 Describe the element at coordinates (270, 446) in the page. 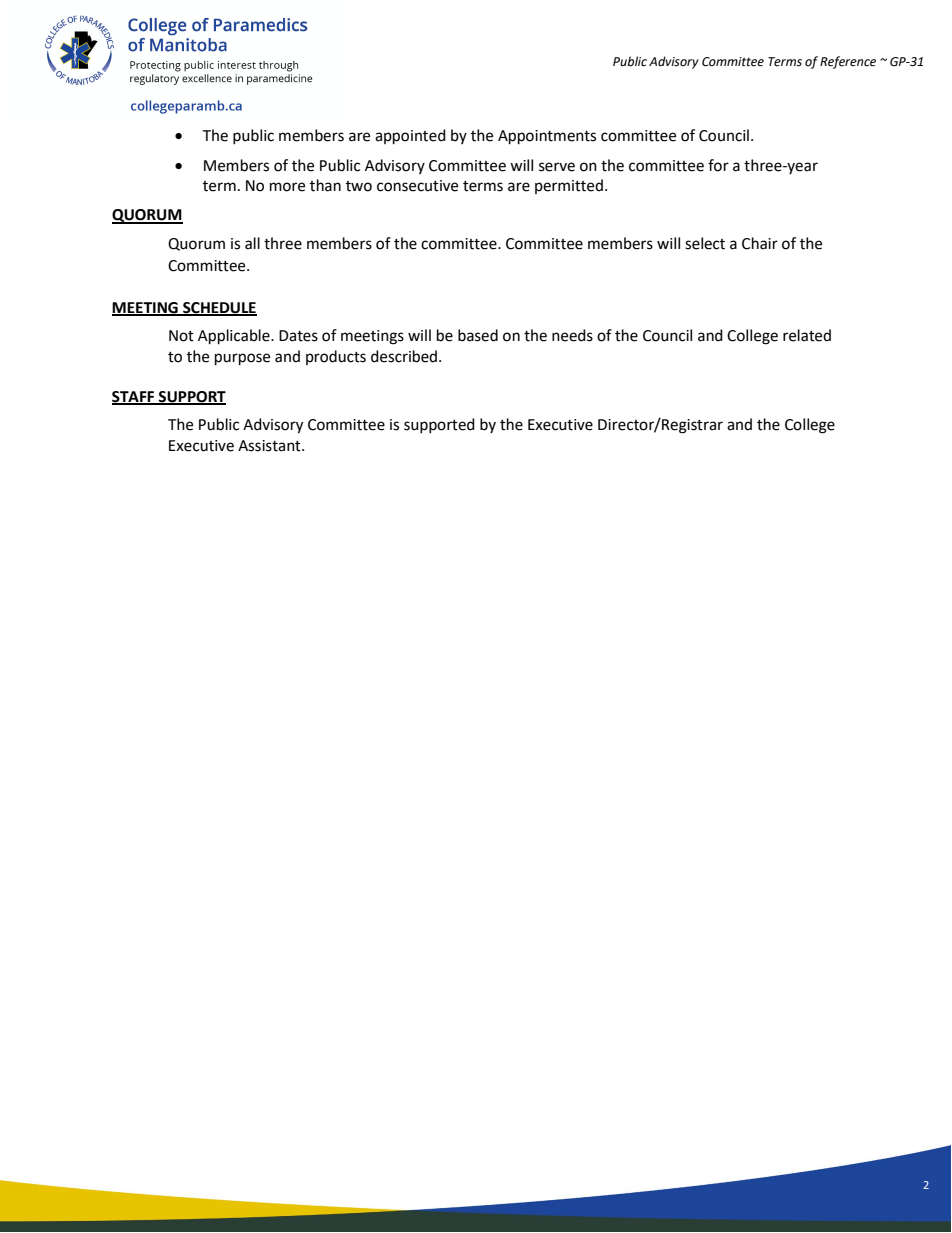

I see `Assistant` at that location.
